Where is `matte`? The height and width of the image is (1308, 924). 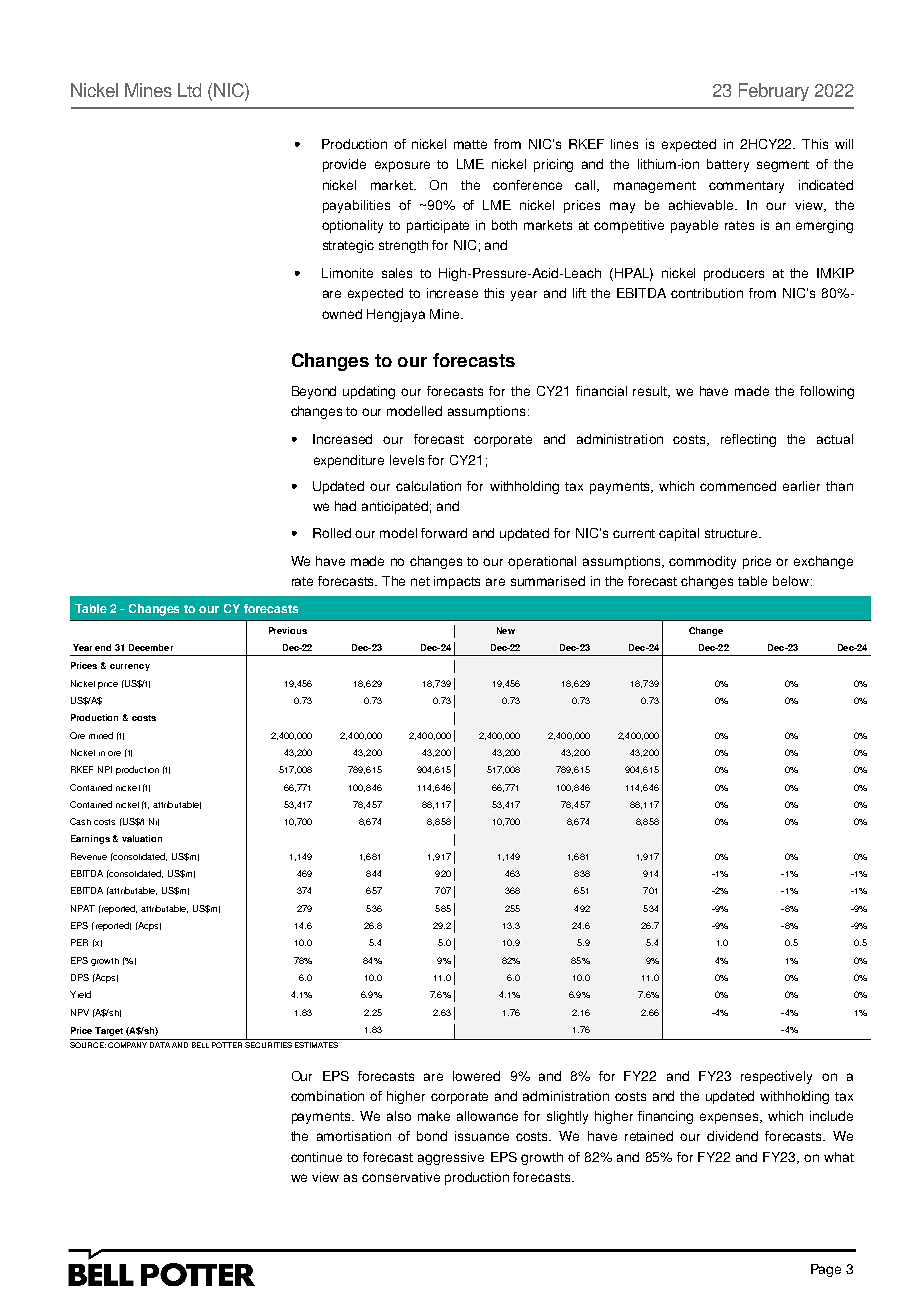 matte is located at coordinates (470, 144).
